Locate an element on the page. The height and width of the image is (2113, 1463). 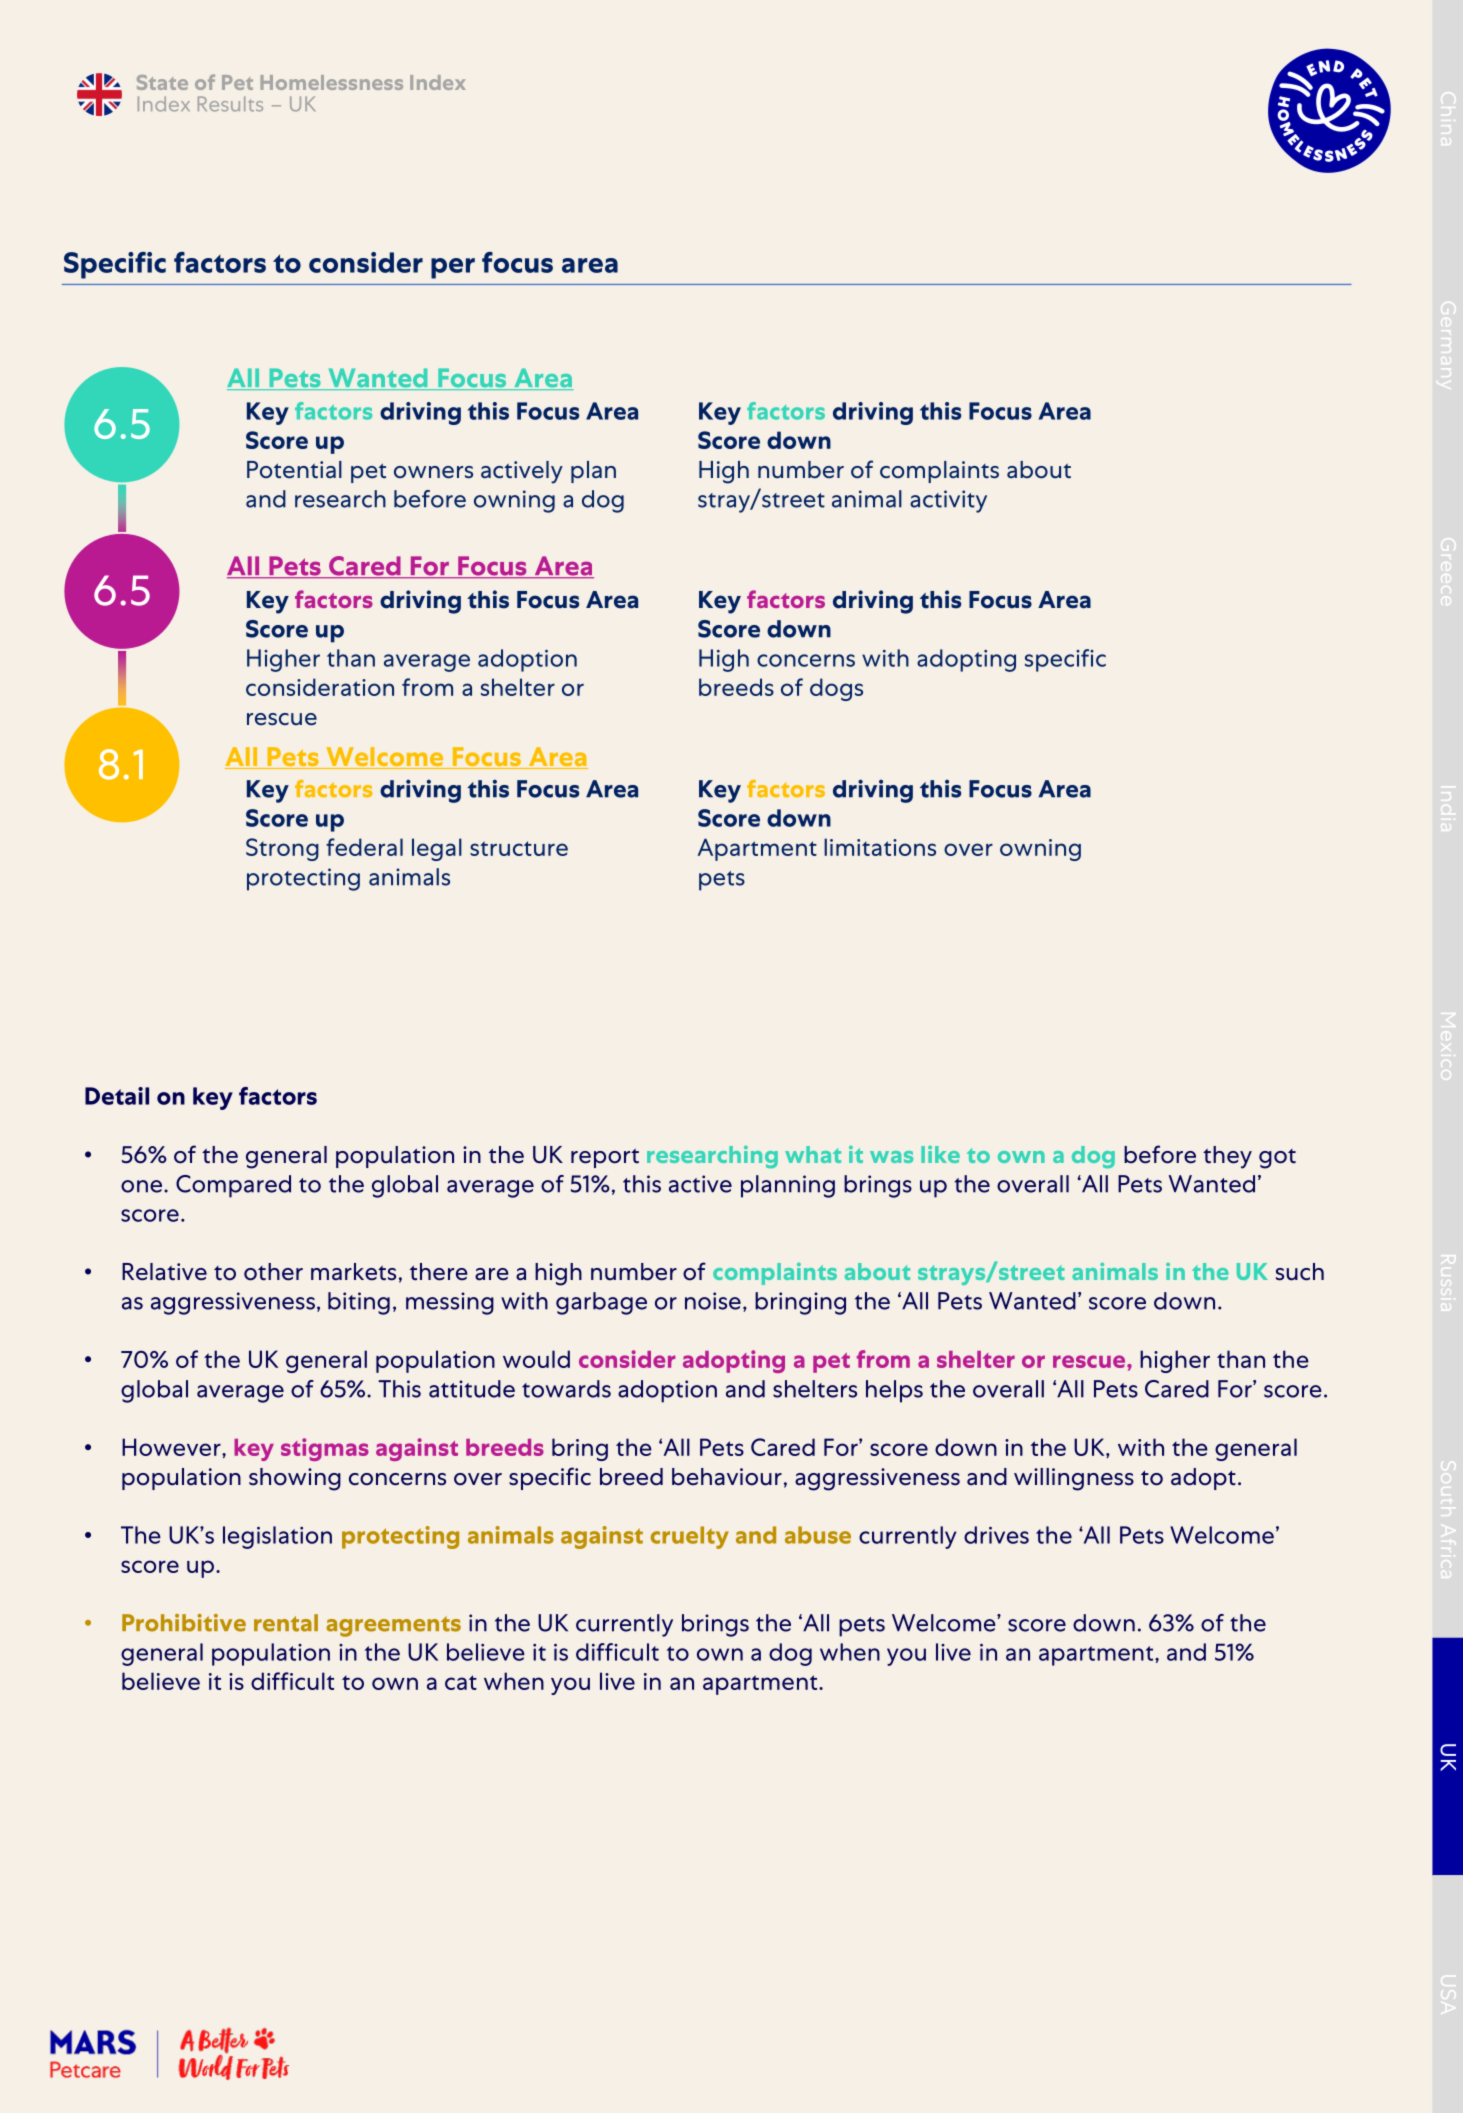
cruelty is located at coordinates (690, 1537).
